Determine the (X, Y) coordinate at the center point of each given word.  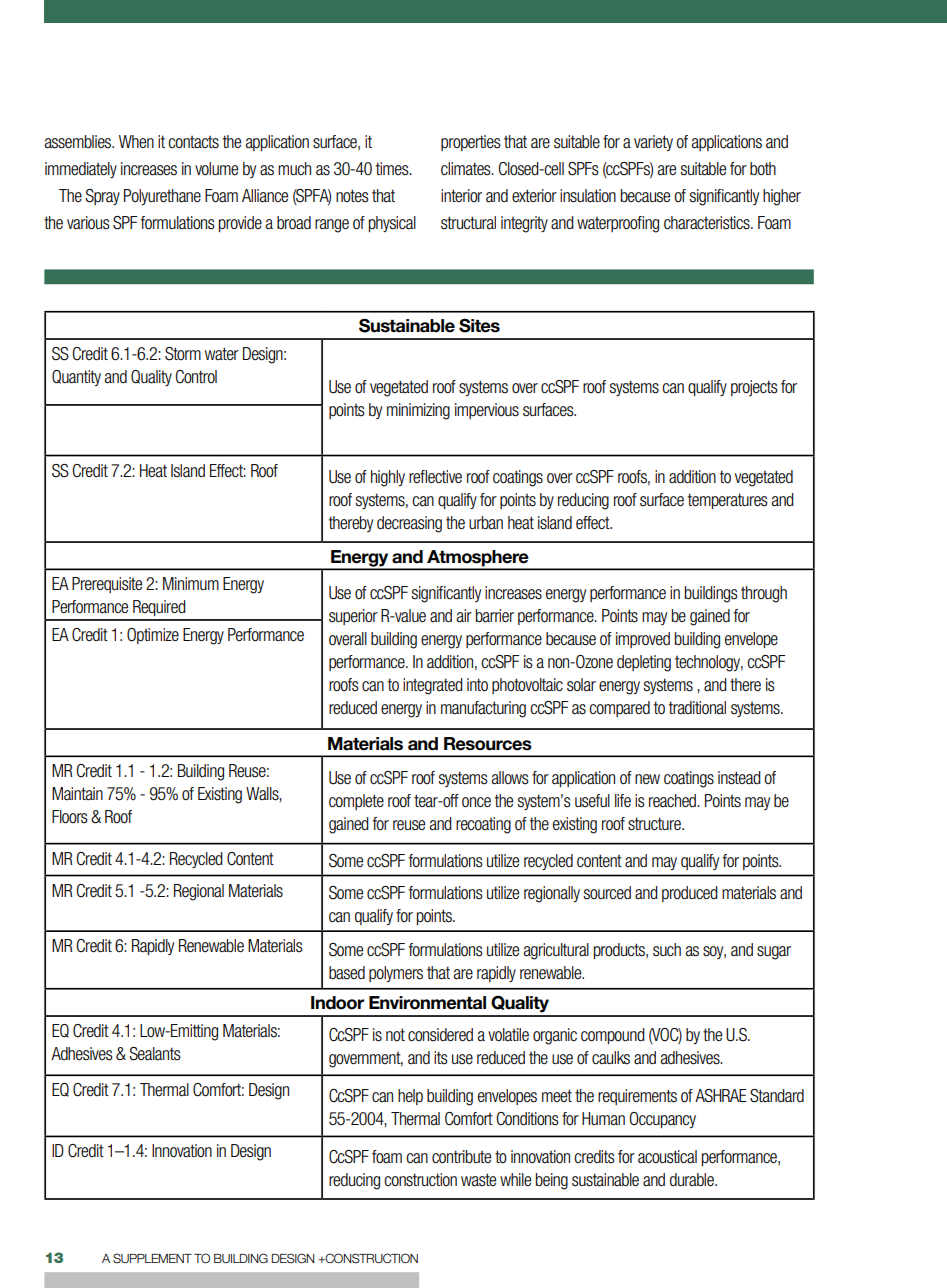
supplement (152, 1258)
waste (478, 1180)
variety (653, 143)
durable (693, 1180)
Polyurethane (162, 197)
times (393, 169)
